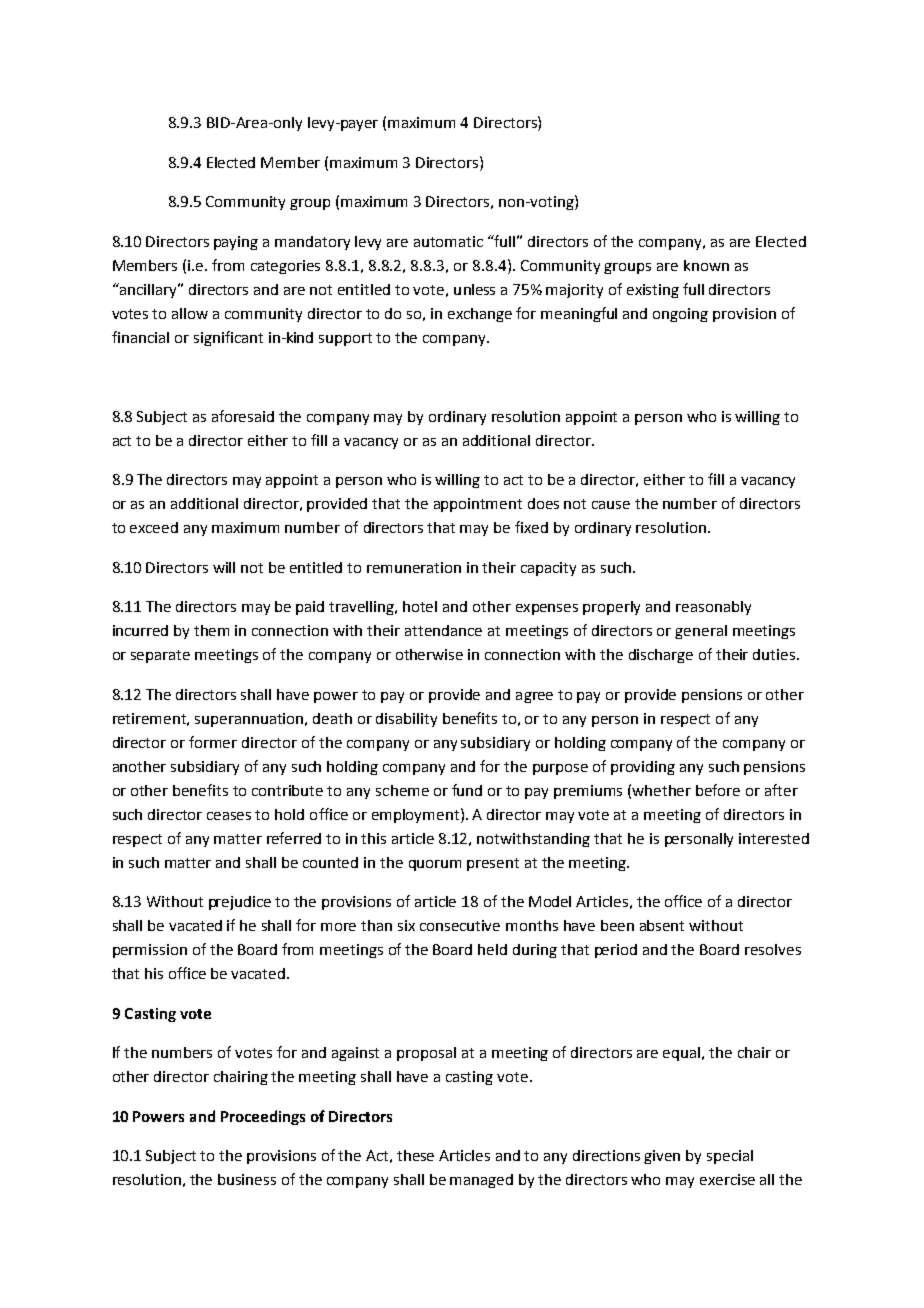 Image resolution: width=924 pixels, height=1308 pixels. Describe the element at coordinates (247, 1179) in the screenshot. I see `business` at that location.
